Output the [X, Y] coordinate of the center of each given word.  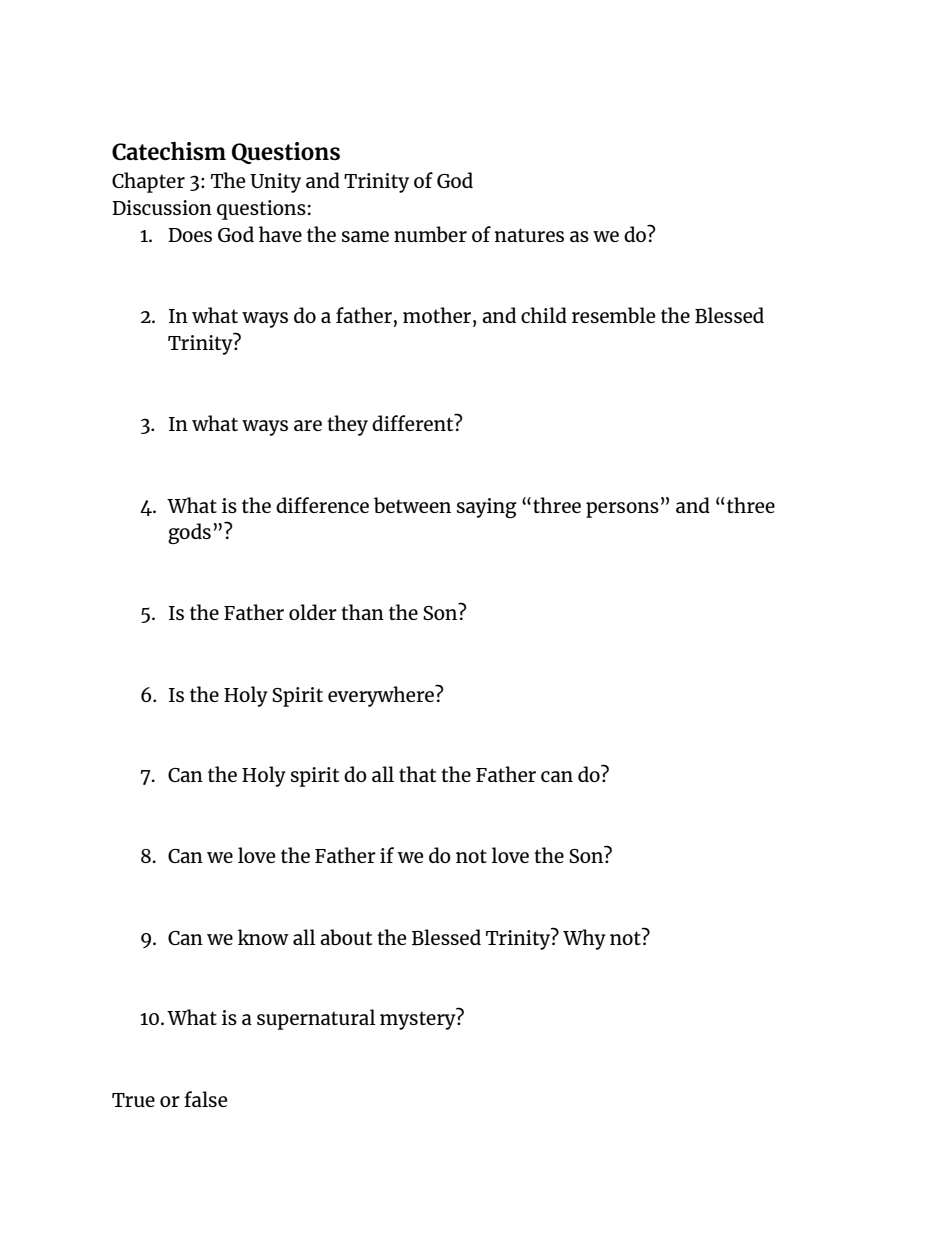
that [417, 774]
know [263, 937]
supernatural [316, 1019]
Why [584, 939]
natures [529, 235]
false [205, 1099]
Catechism [169, 151]
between [412, 505]
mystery [419, 1019]
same [365, 236]
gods [189, 533]
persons [622, 510]
